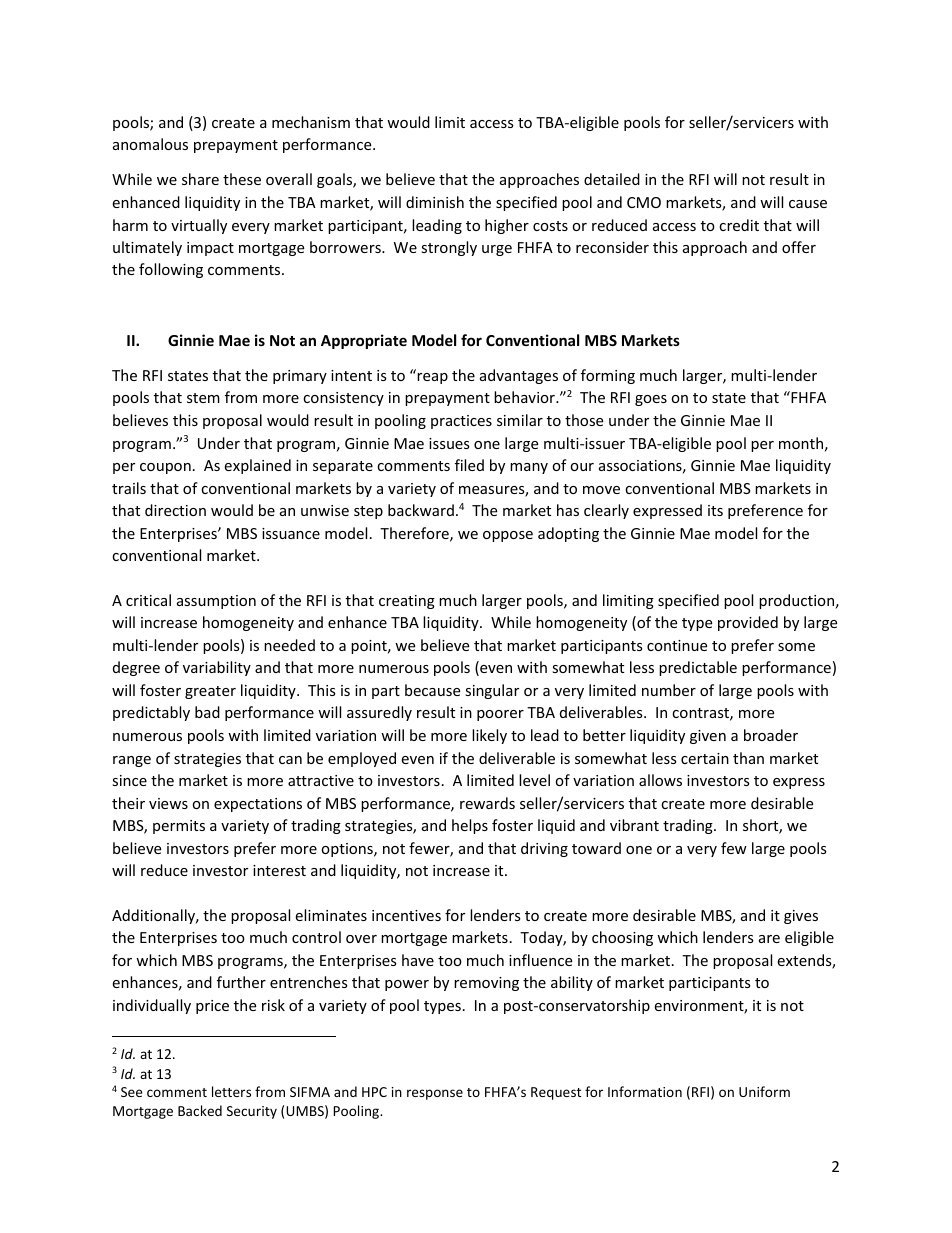  What do you see at coordinates (216, 602) in the image?
I see `assumption` at bounding box center [216, 602].
